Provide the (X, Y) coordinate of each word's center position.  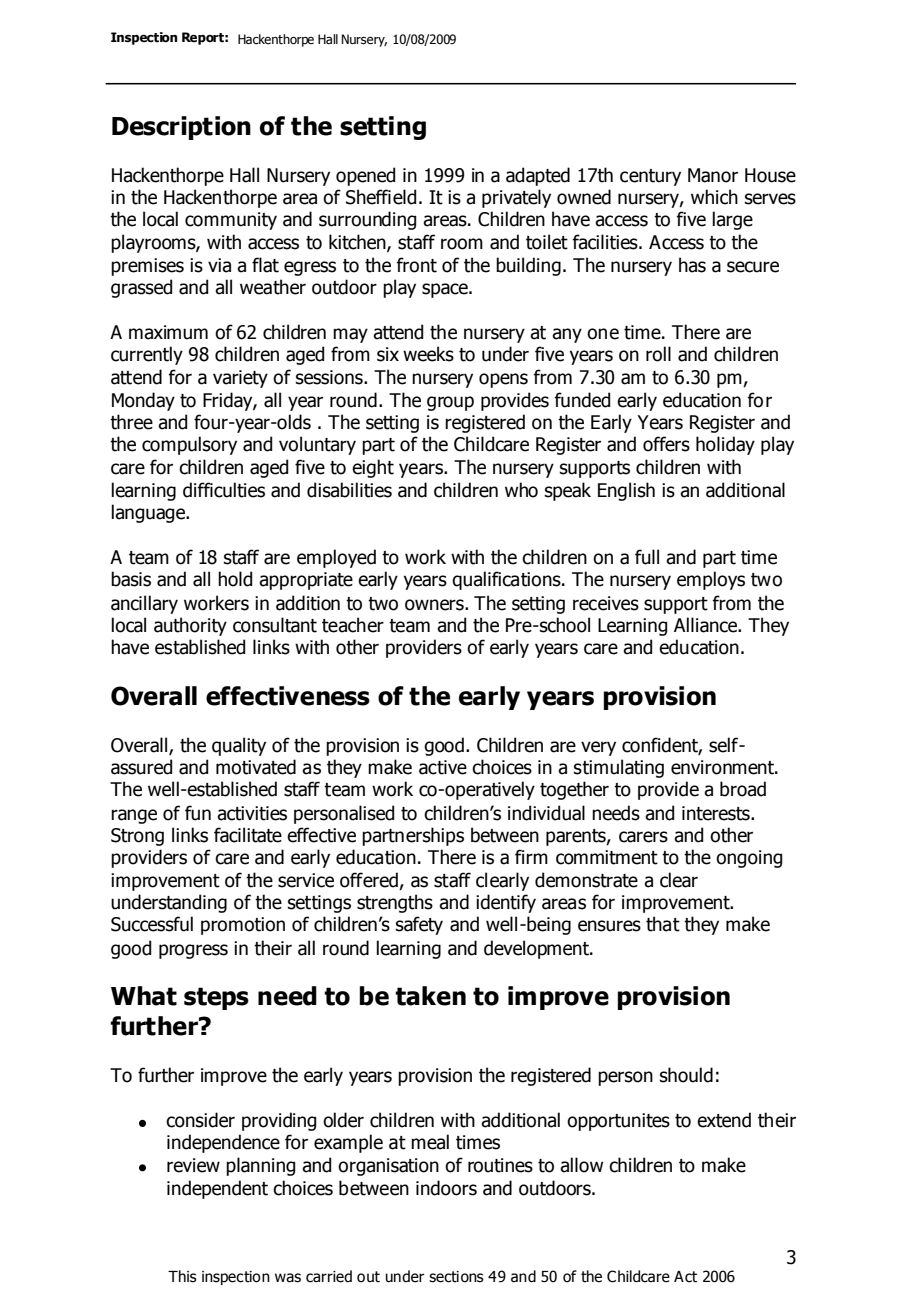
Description (181, 128)
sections (456, 1277)
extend (724, 1120)
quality (239, 746)
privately (516, 198)
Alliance (707, 625)
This (182, 1276)
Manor (713, 175)
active (443, 767)
